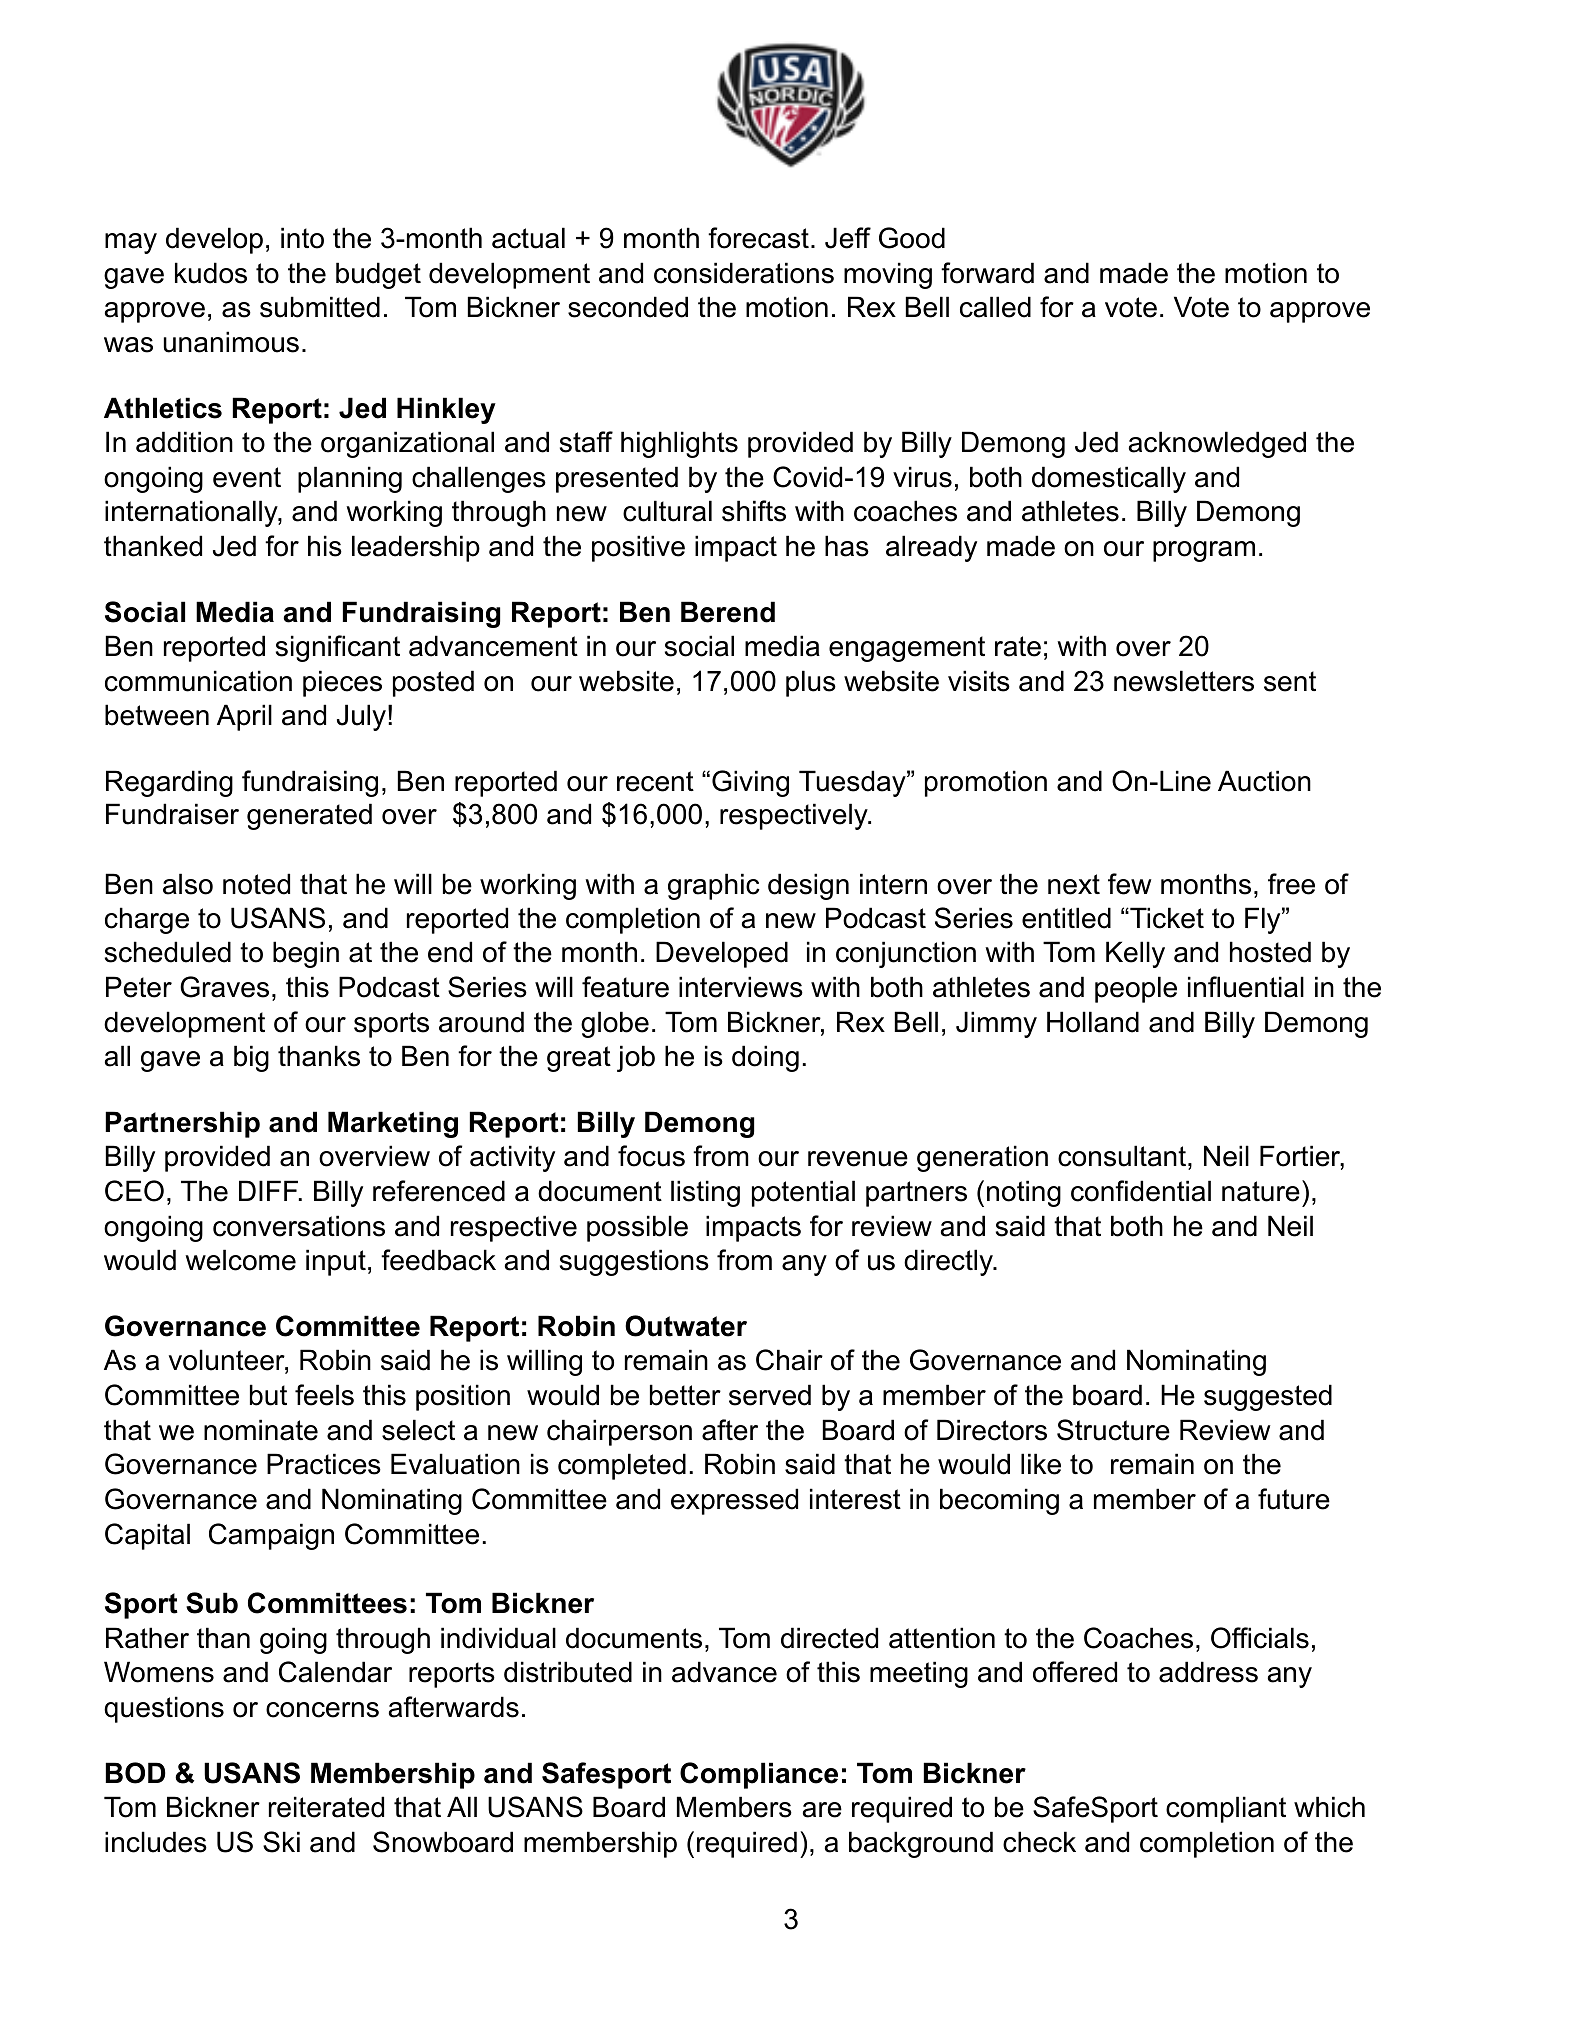 The height and width of the page is (2033, 1571). I want to click on big, so click(251, 1058).
